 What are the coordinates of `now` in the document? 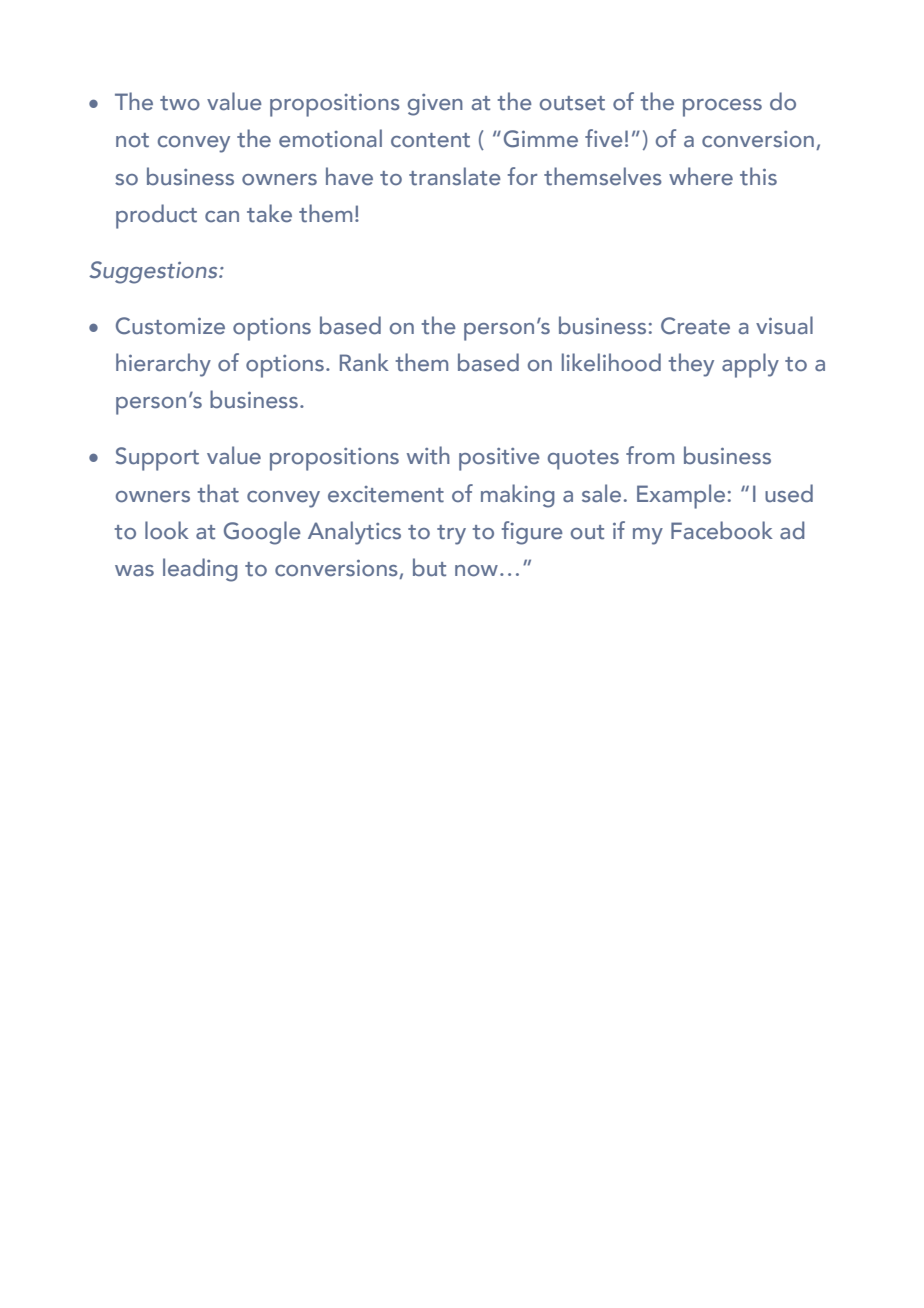 It's located at (478, 571).
